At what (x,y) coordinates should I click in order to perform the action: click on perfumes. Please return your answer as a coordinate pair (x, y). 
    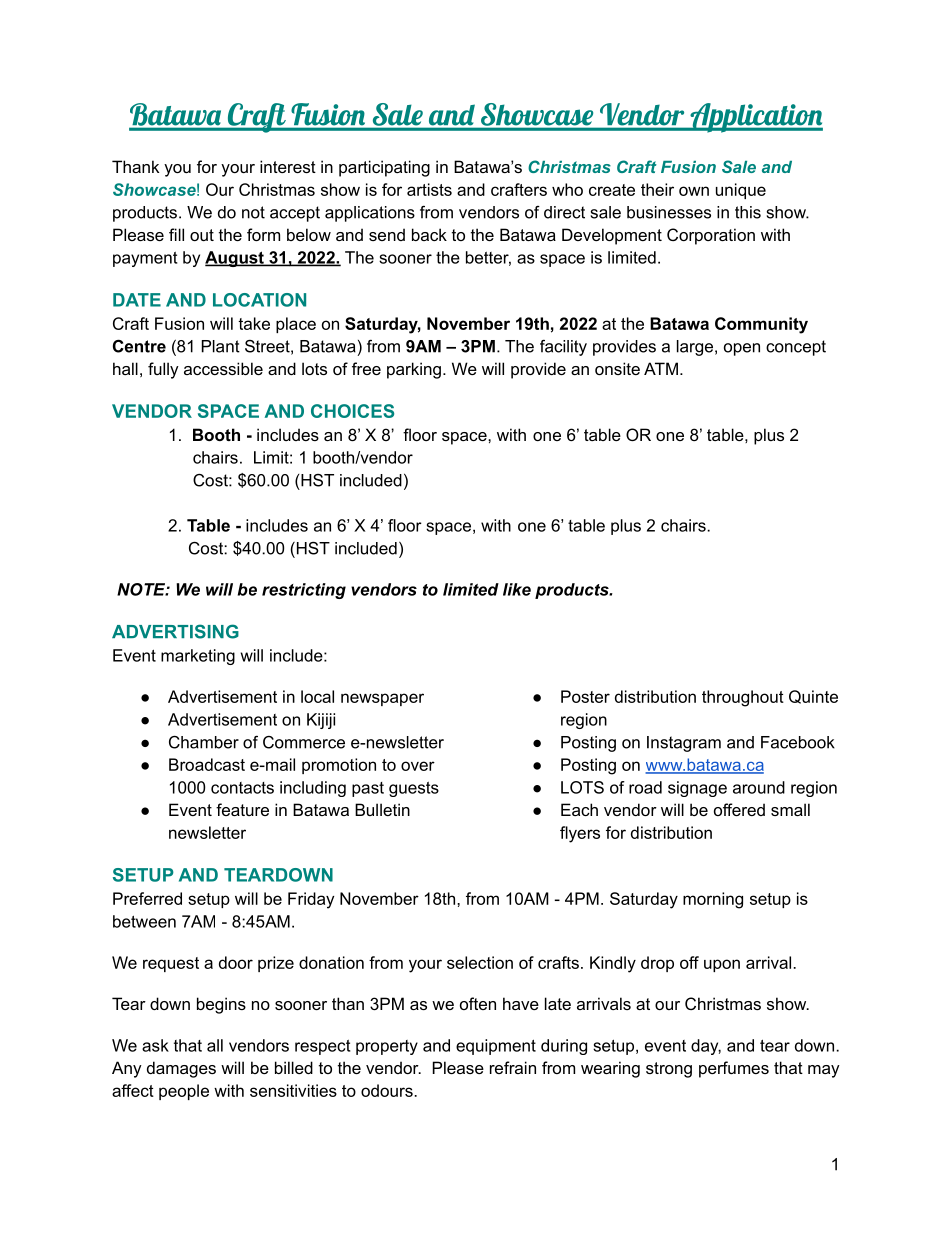
    Looking at the image, I should click on (734, 1069).
